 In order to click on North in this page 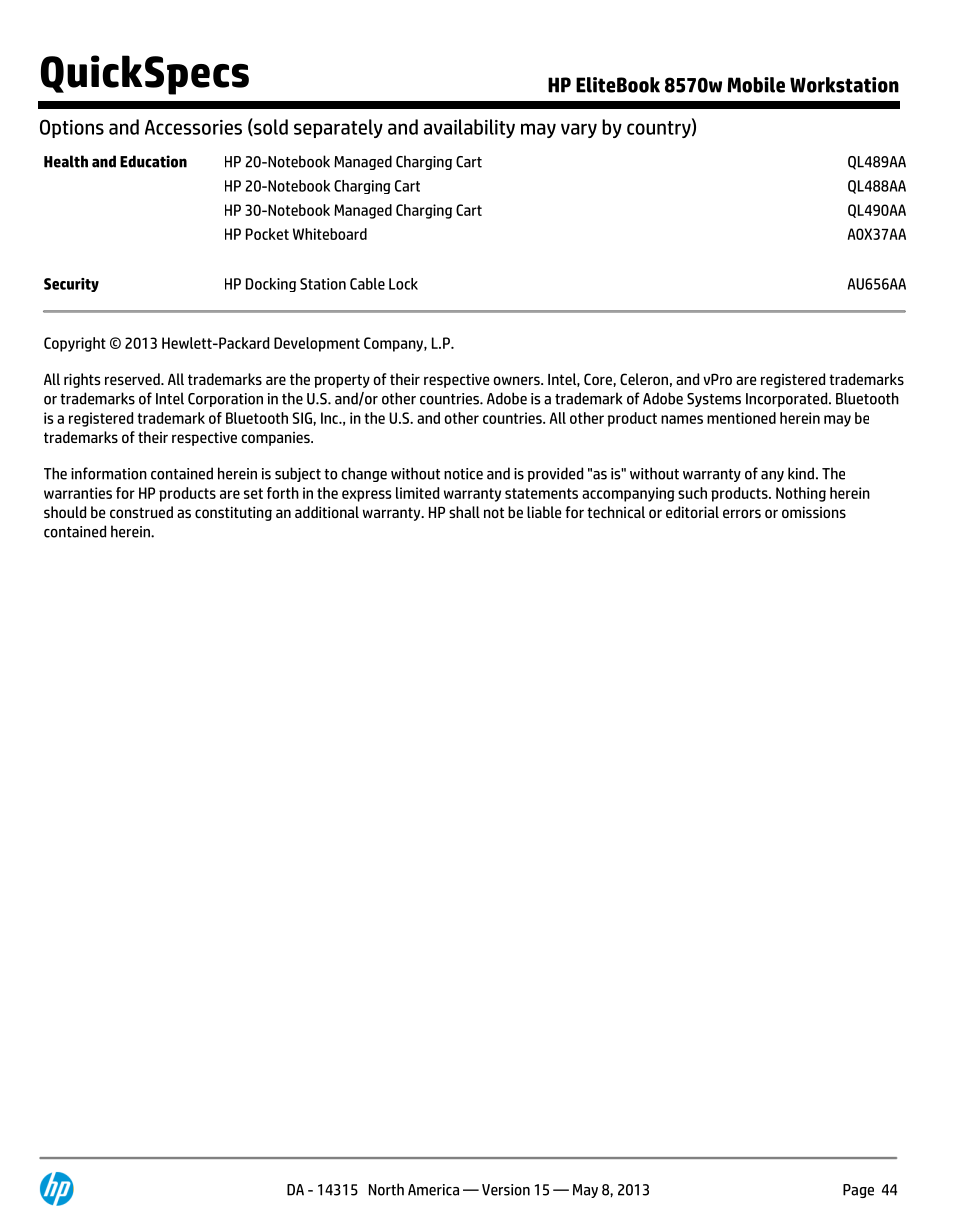, I will do `click(386, 1189)`.
